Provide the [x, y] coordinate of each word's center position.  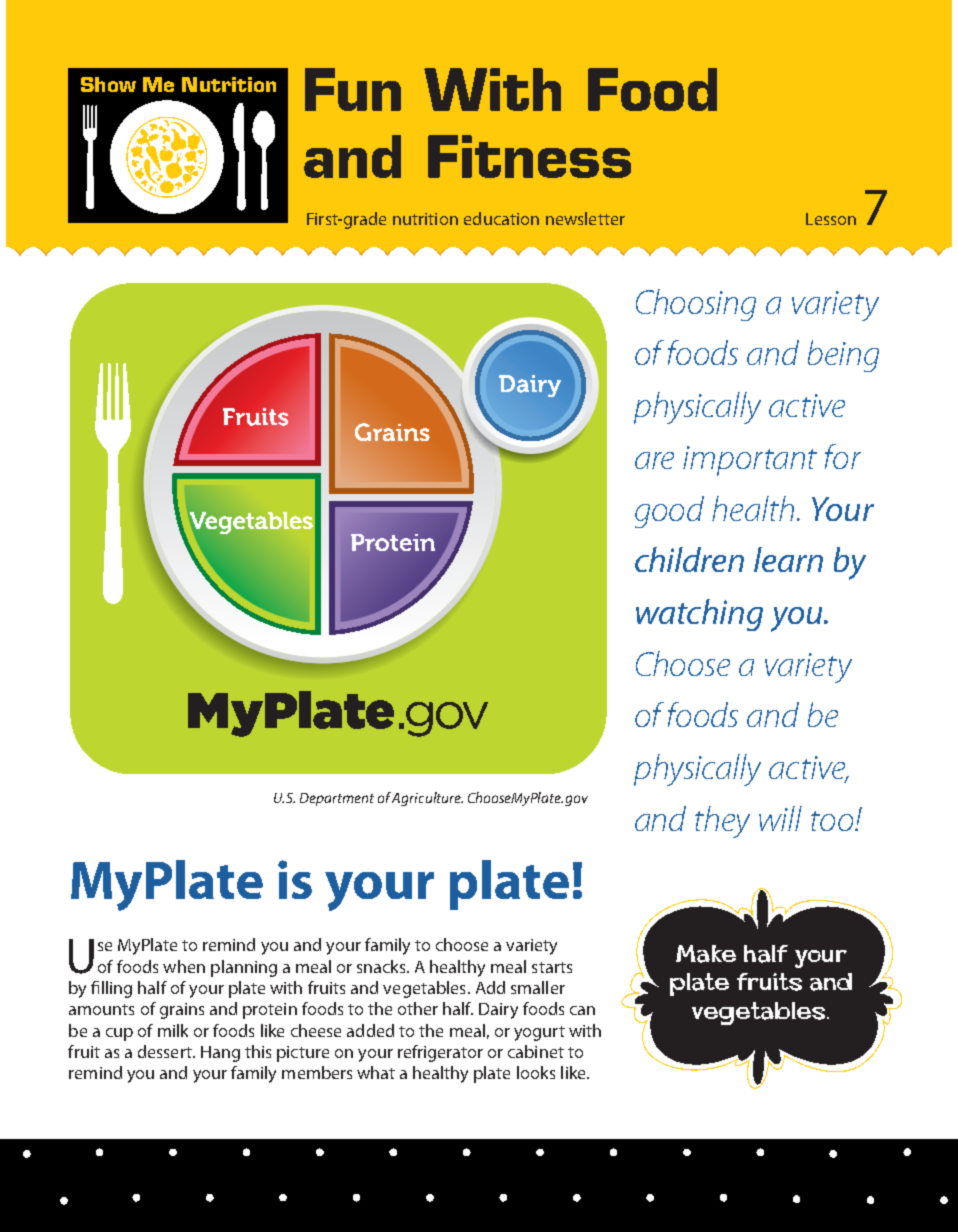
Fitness [529, 156]
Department [337, 799]
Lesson [831, 219]
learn [788, 559]
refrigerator [440, 1053]
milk [173, 1030]
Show [108, 84]
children [689, 559]
